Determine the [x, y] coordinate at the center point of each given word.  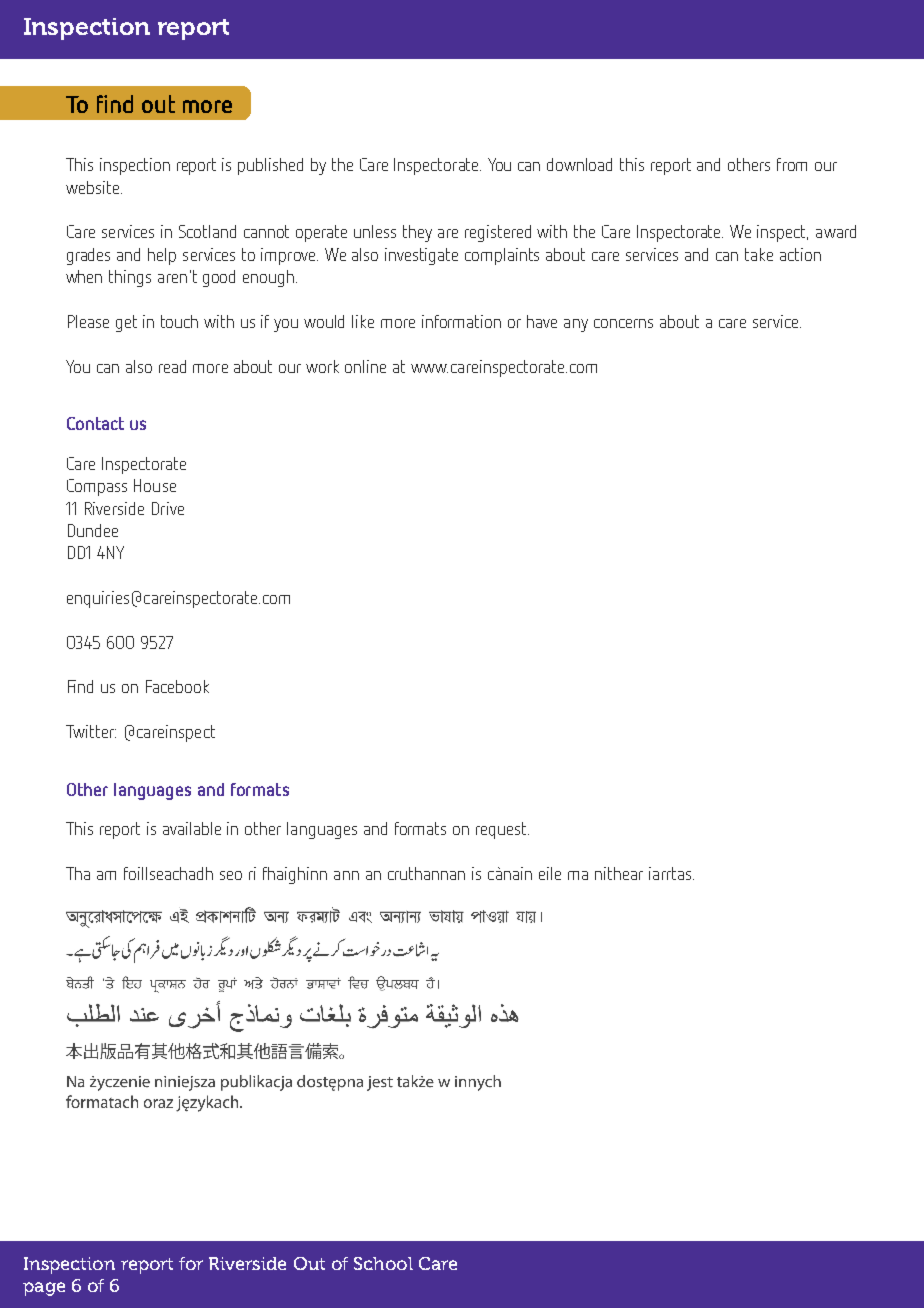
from [792, 164]
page [44, 1289]
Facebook [177, 686]
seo [231, 875]
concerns [623, 323]
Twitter [91, 731]
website [94, 187]
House [155, 485]
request [502, 830]
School [383, 1263]
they [417, 233]
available [192, 828]
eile [550, 873]
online [365, 366]
